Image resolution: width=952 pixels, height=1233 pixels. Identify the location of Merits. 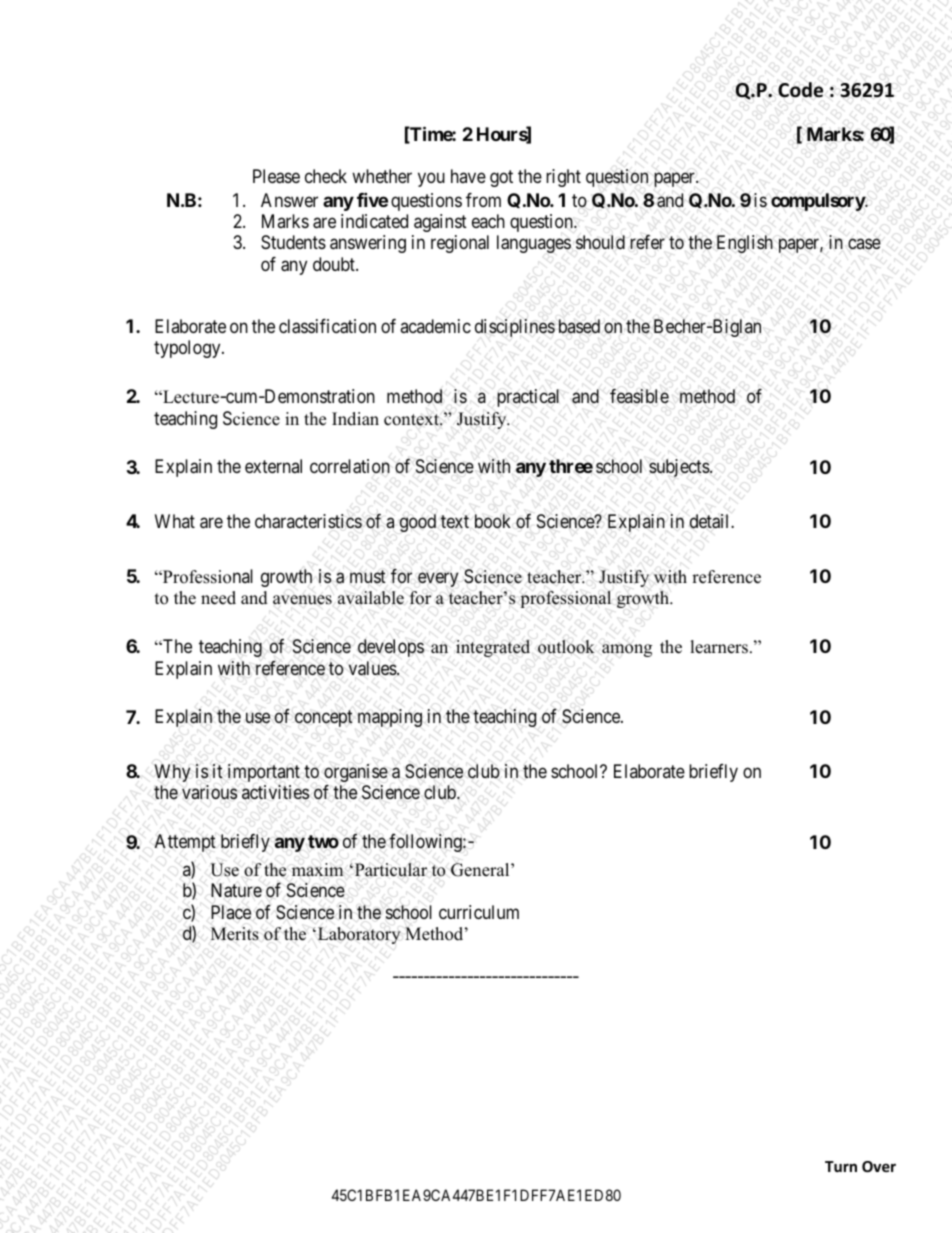
(235, 934).
